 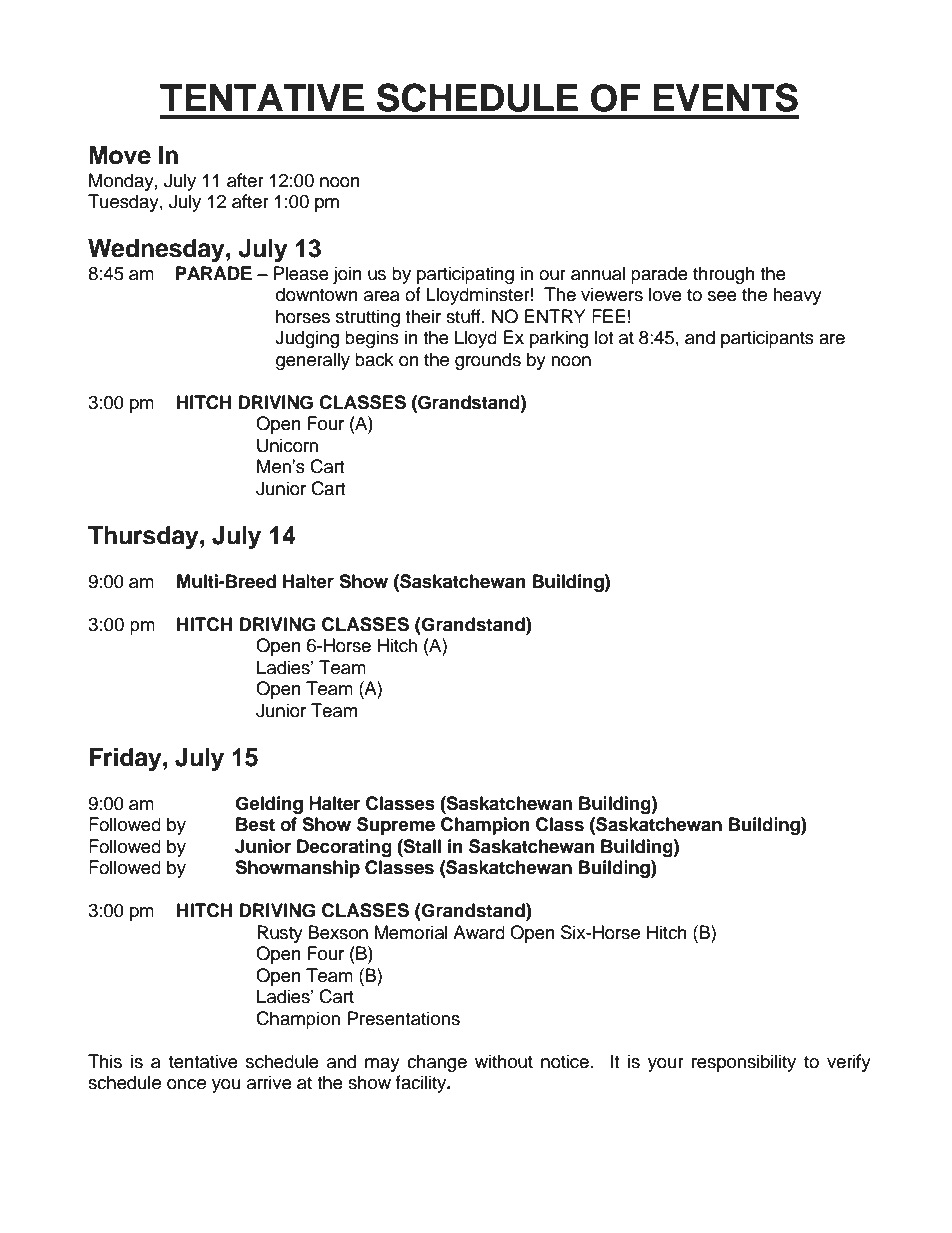 What do you see at coordinates (120, 155) in the image?
I see `Move` at bounding box center [120, 155].
